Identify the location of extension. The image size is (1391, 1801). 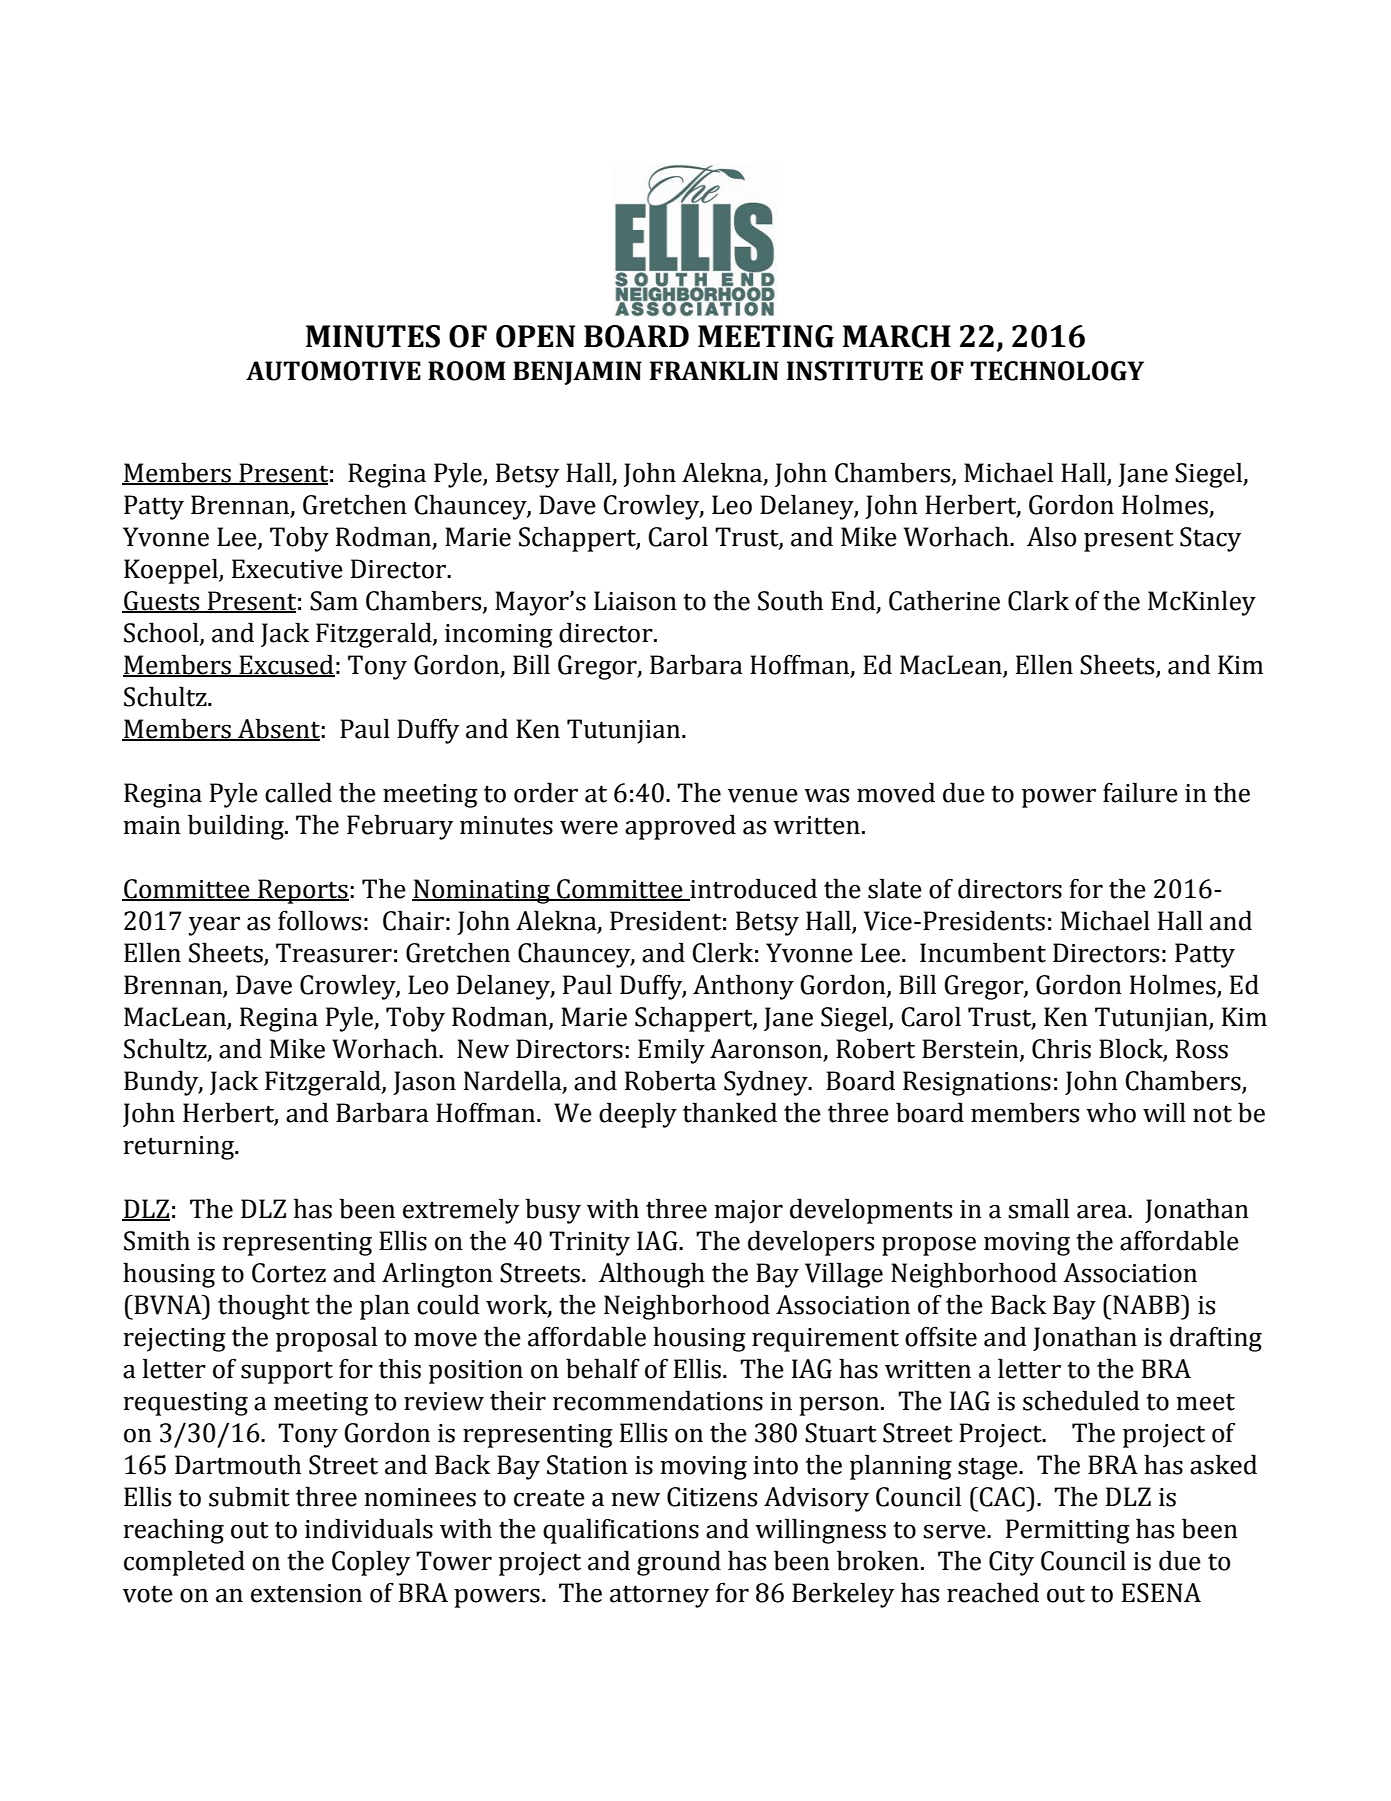
(306, 1593).
